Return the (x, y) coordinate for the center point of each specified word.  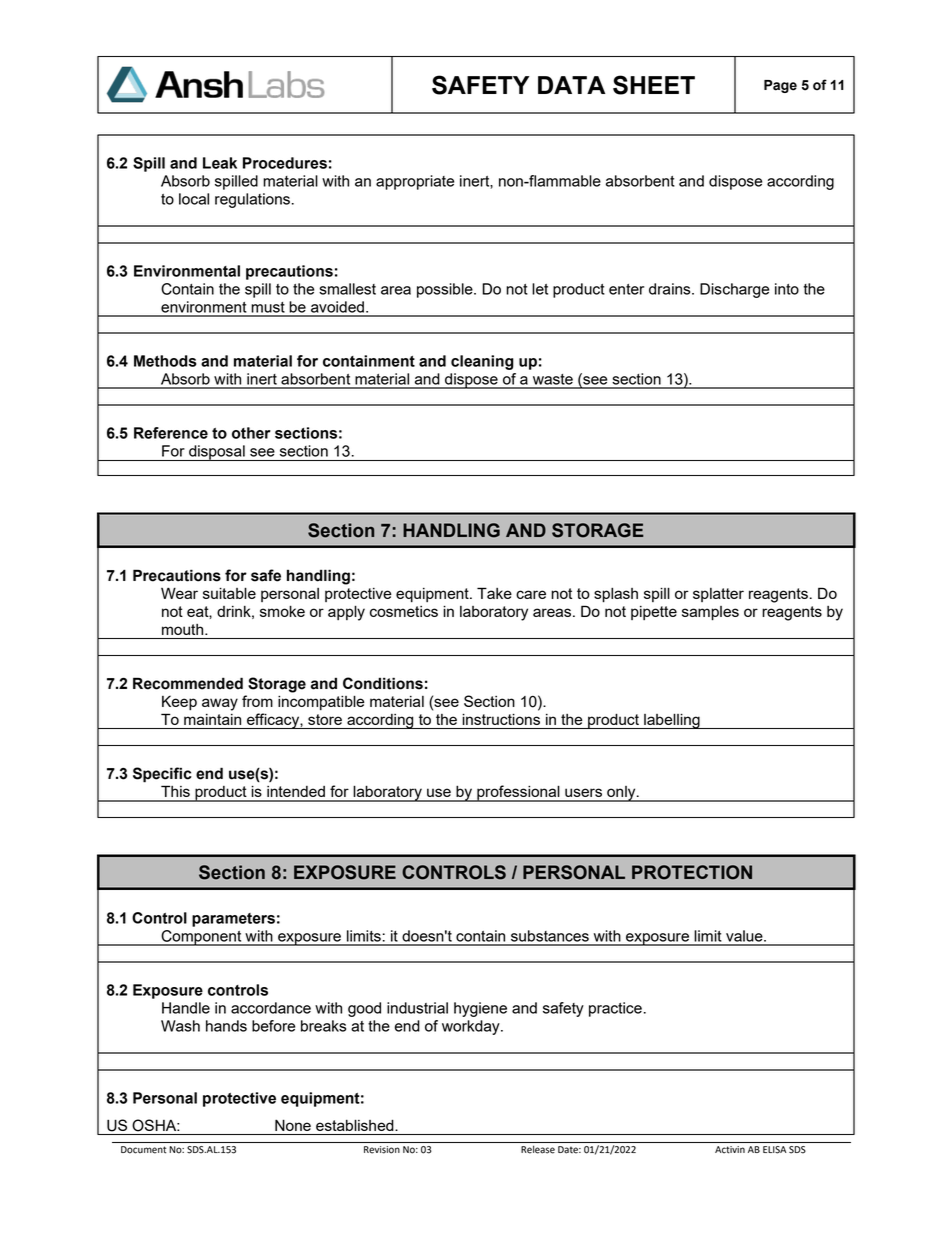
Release (538, 1150)
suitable (229, 593)
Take (494, 593)
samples (710, 613)
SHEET (654, 85)
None (293, 1125)
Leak (220, 163)
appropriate (415, 182)
